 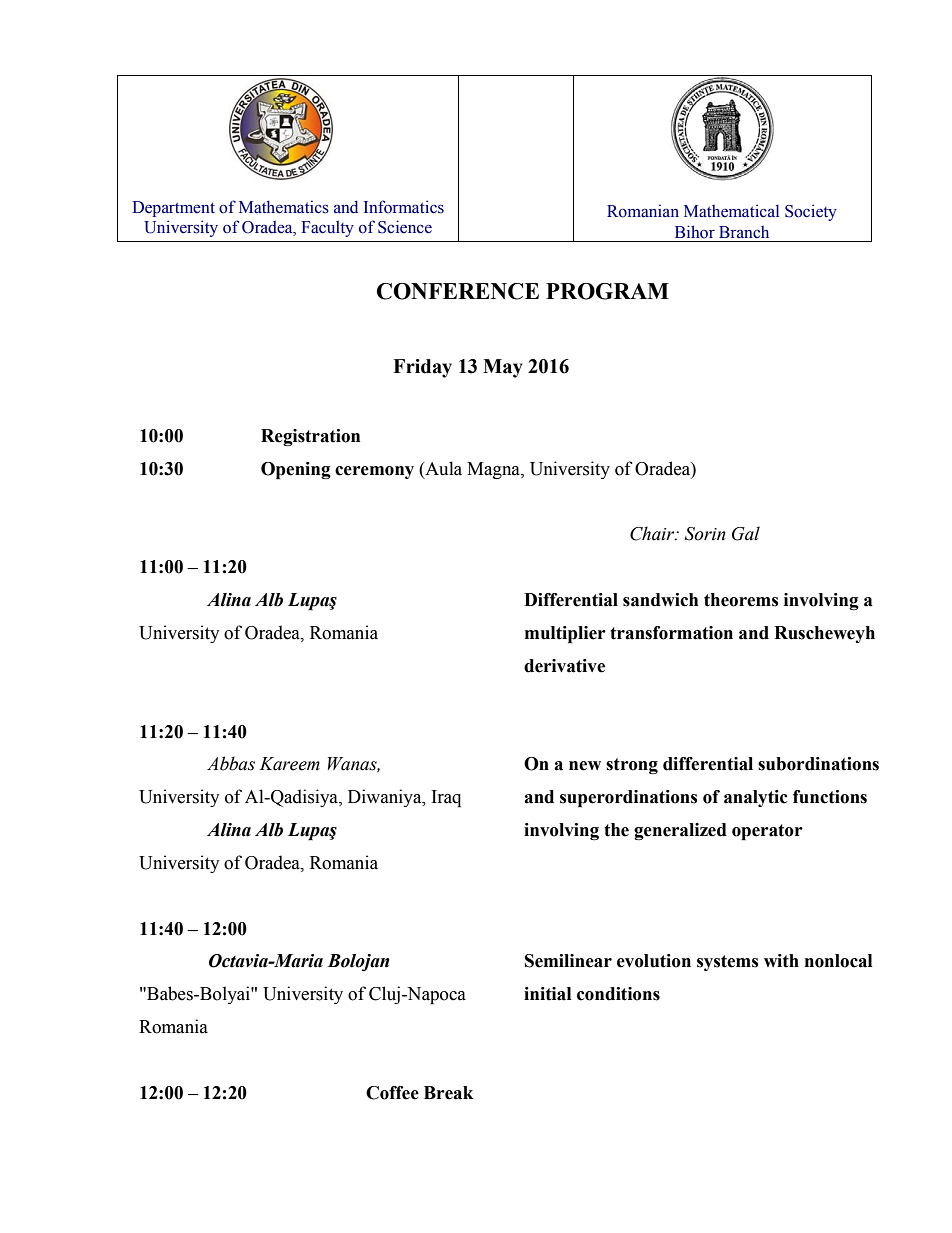 I want to click on Coffee, so click(x=392, y=1093).
